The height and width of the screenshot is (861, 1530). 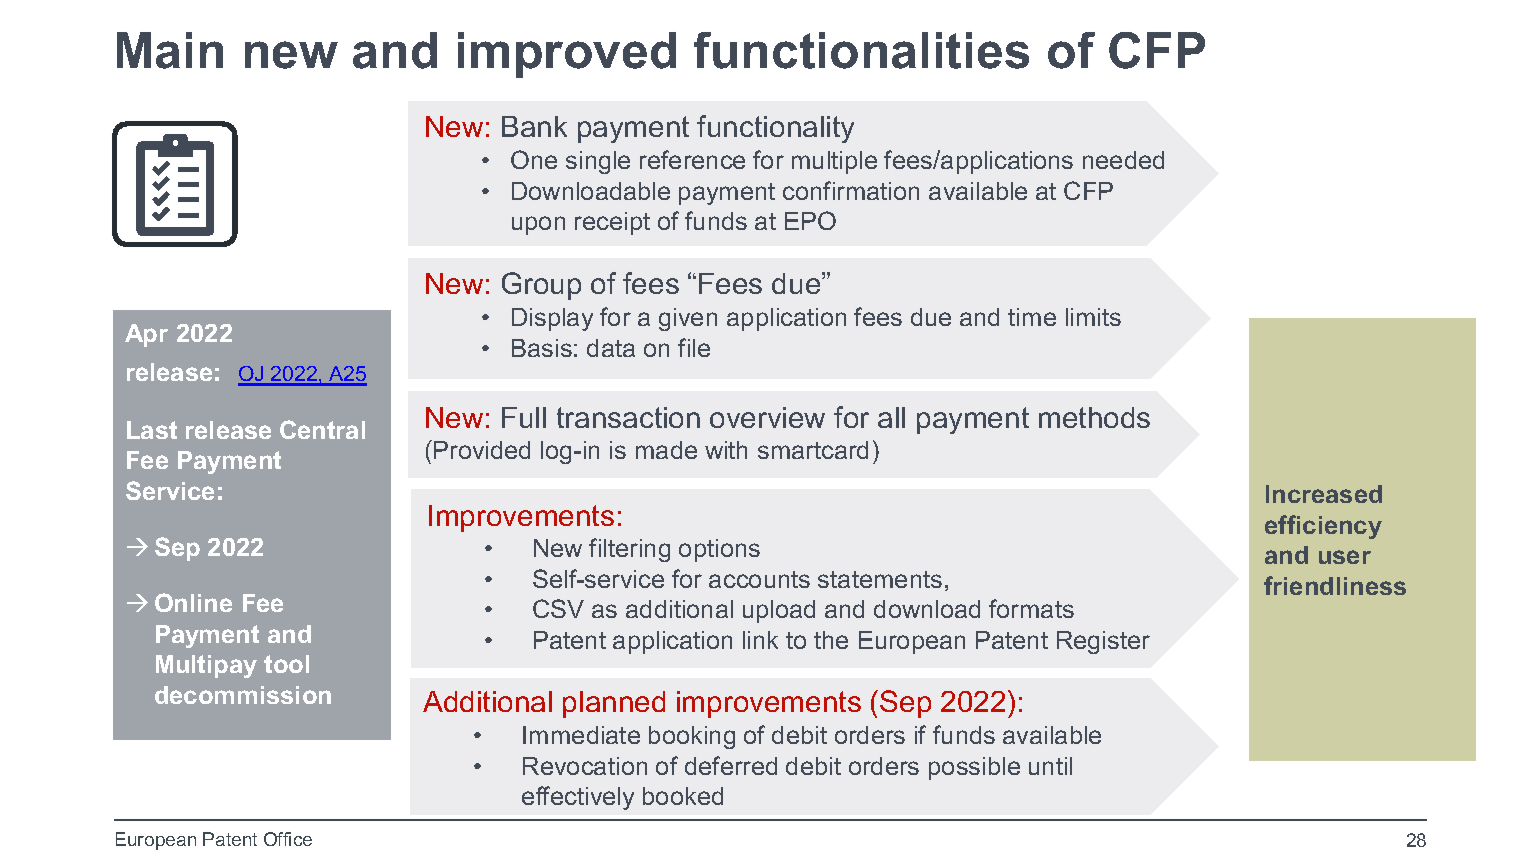 I want to click on friendliness, so click(x=1335, y=585).
